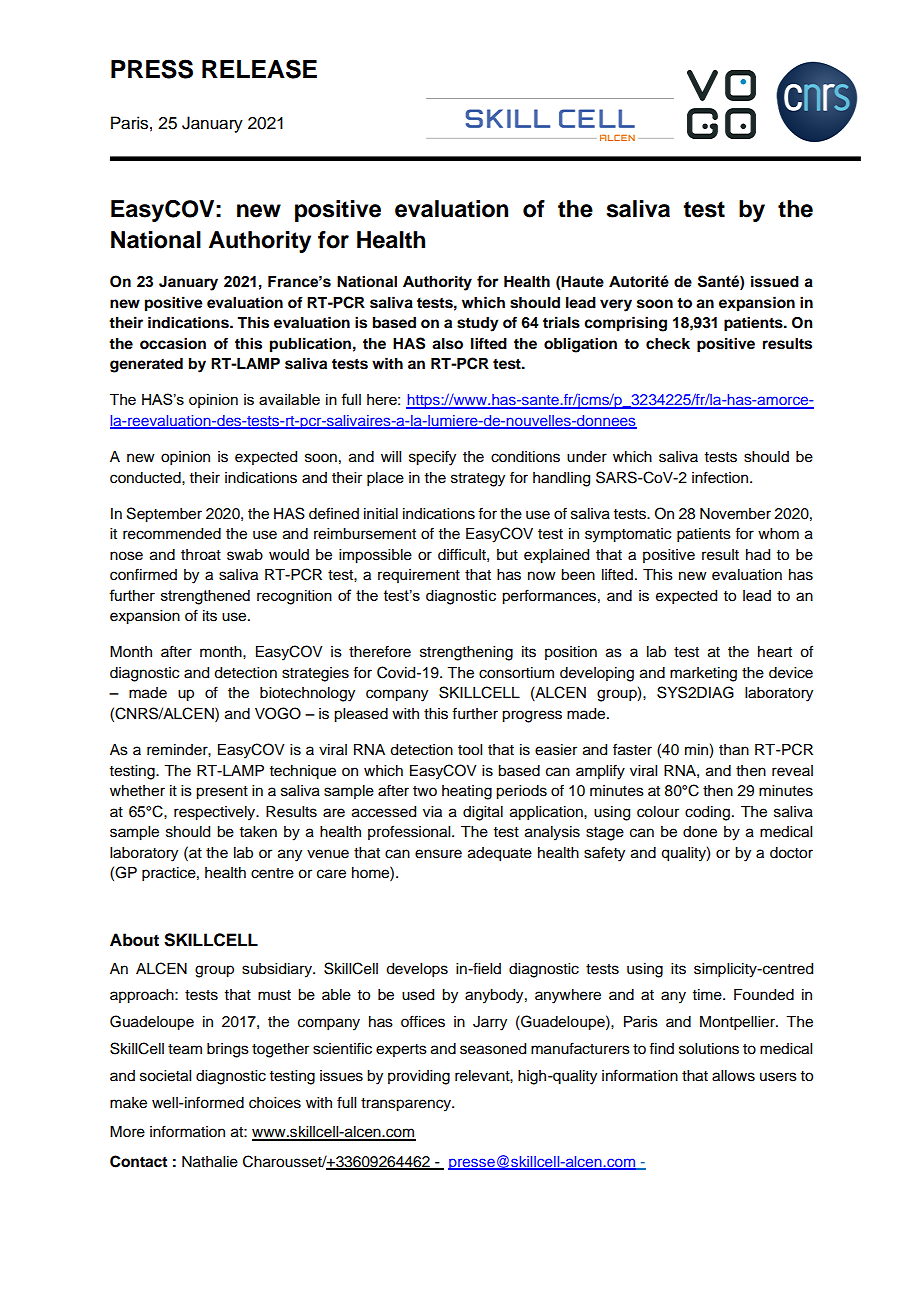 Image resolution: width=924 pixels, height=1308 pixels. I want to click on conducted, so click(146, 478).
